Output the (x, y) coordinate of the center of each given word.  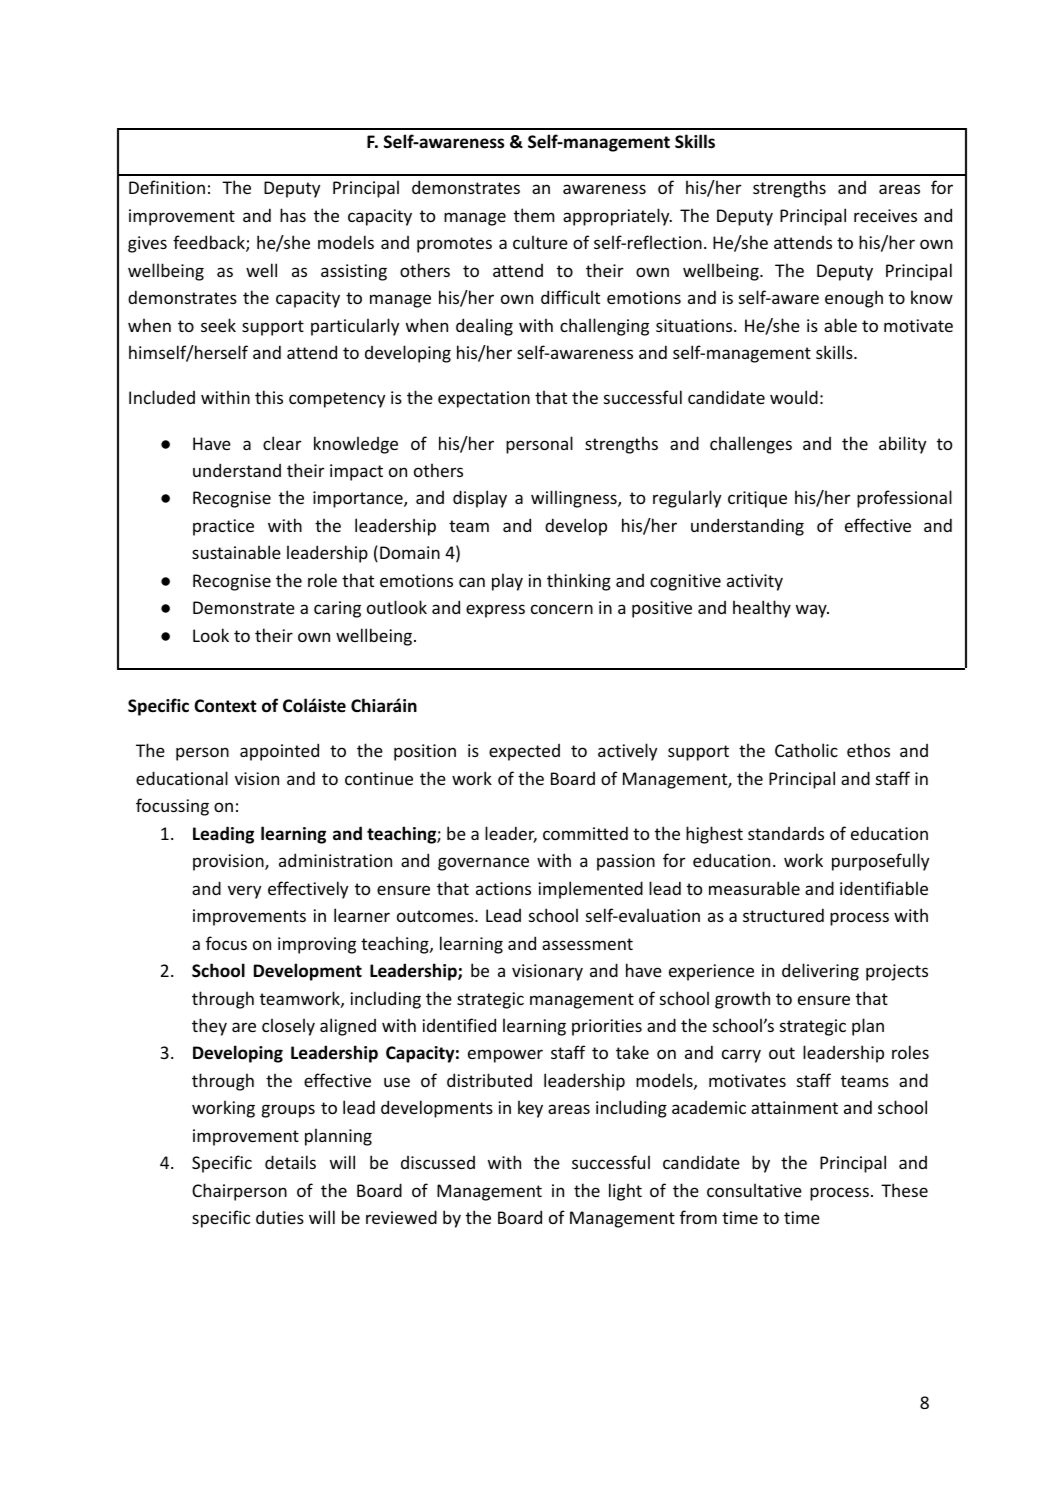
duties (280, 1217)
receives (885, 215)
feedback (210, 243)
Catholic (806, 750)
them (534, 215)
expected (524, 752)
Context (225, 706)
